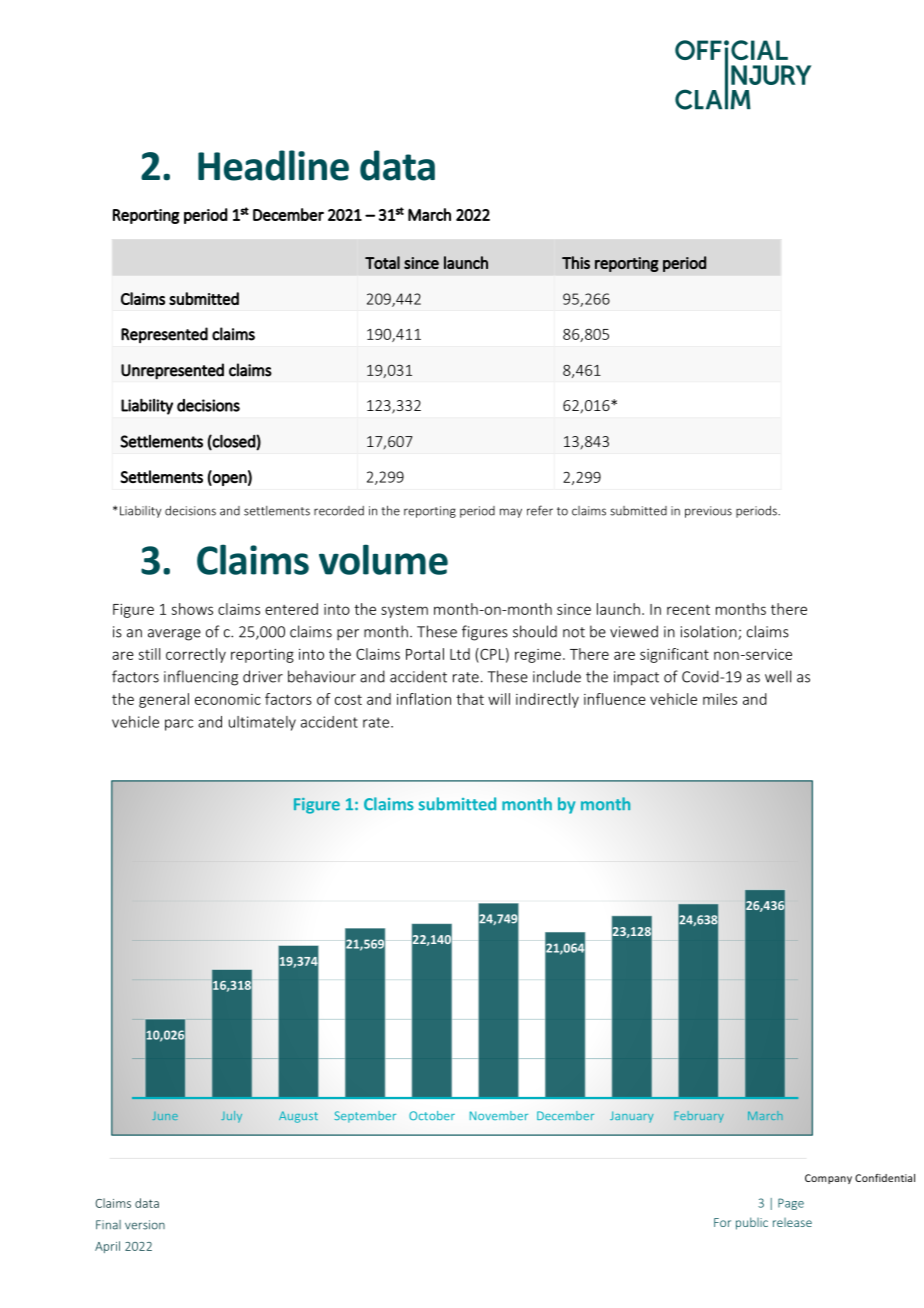 The image size is (924, 1308). I want to click on may, so click(511, 513).
